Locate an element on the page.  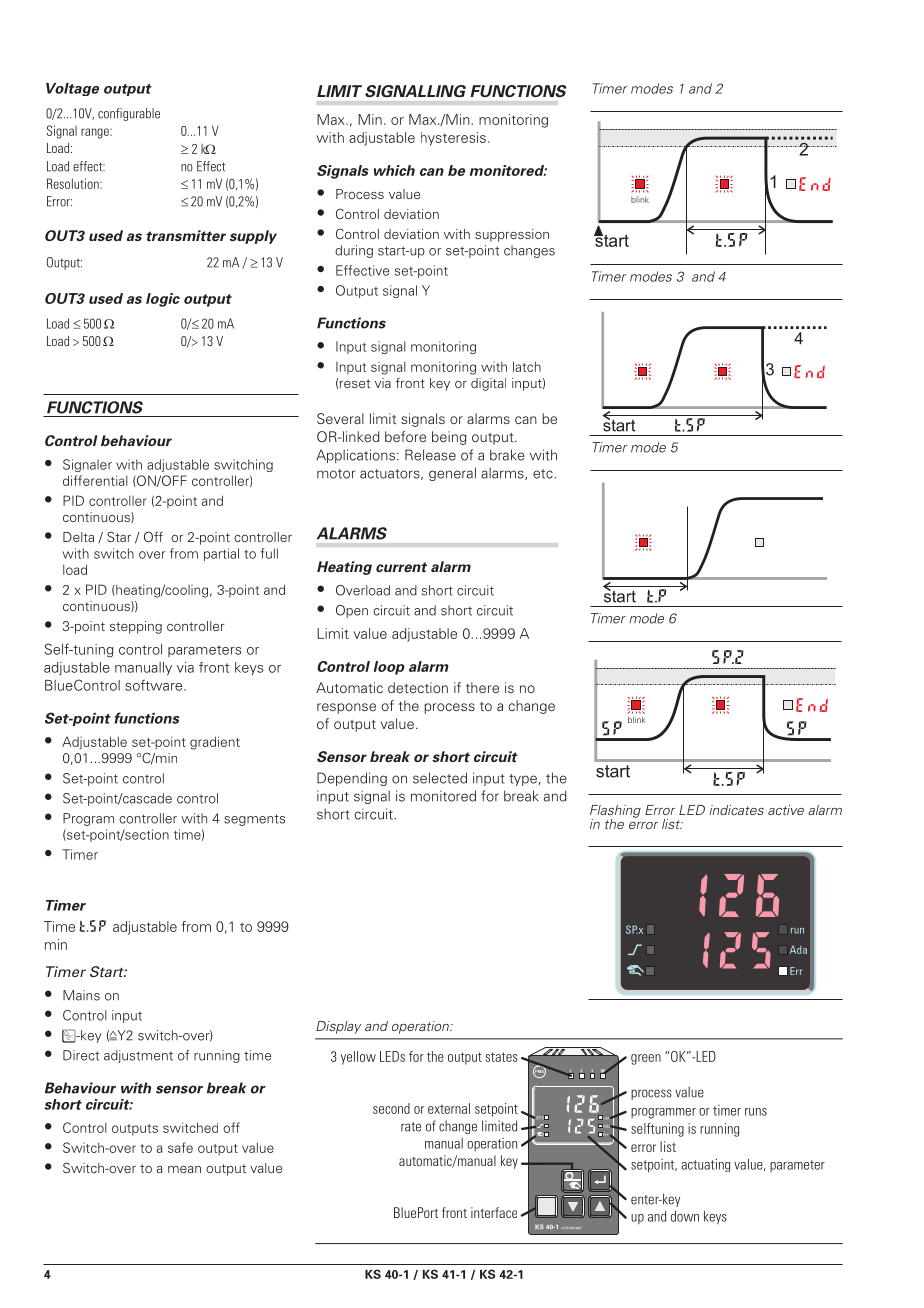
configurable is located at coordinates (129, 114).
